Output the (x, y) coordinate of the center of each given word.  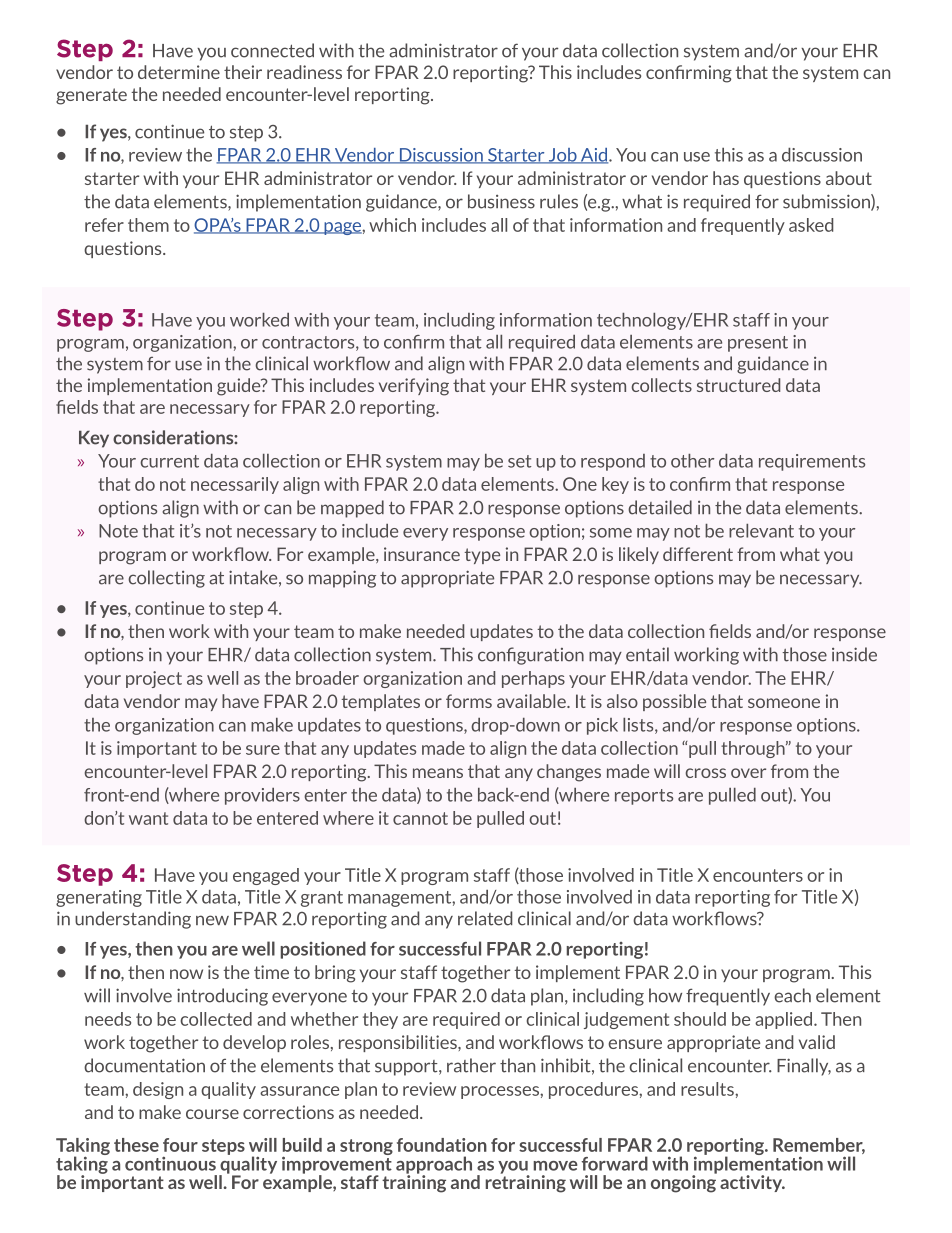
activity (752, 1183)
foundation (442, 1145)
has (726, 178)
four (180, 1145)
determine (179, 72)
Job (562, 156)
